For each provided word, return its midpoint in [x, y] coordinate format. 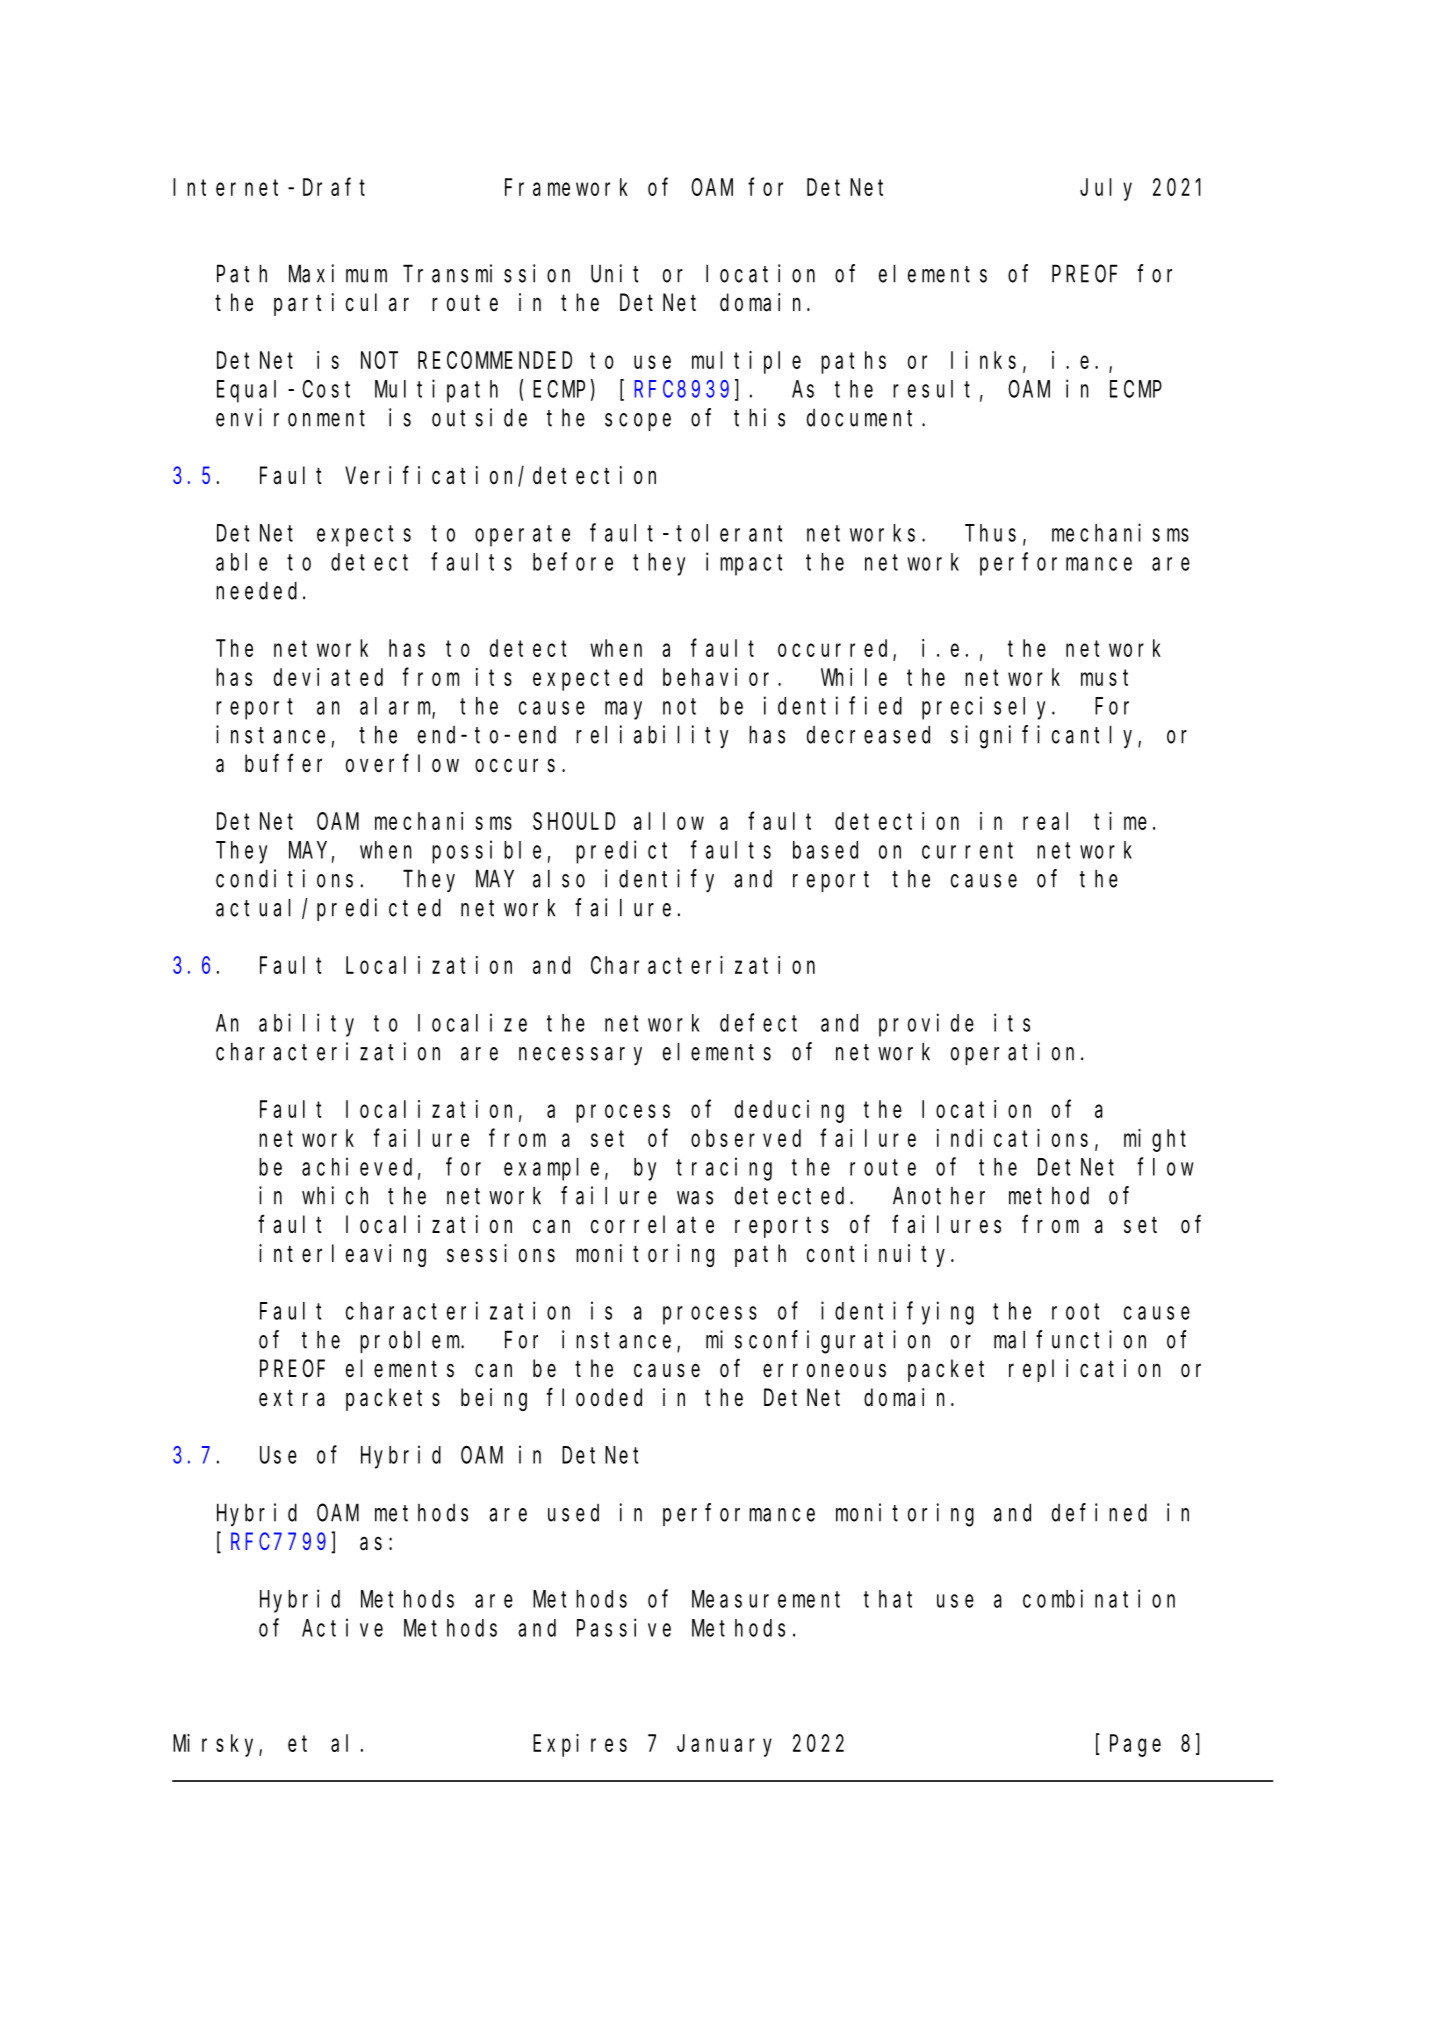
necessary [580, 1056]
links [983, 360]
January [724, 1746]
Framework [566, 187]
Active [342, 1627]
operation [1016, 1053]
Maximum [338, 273]
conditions [284, 878]
